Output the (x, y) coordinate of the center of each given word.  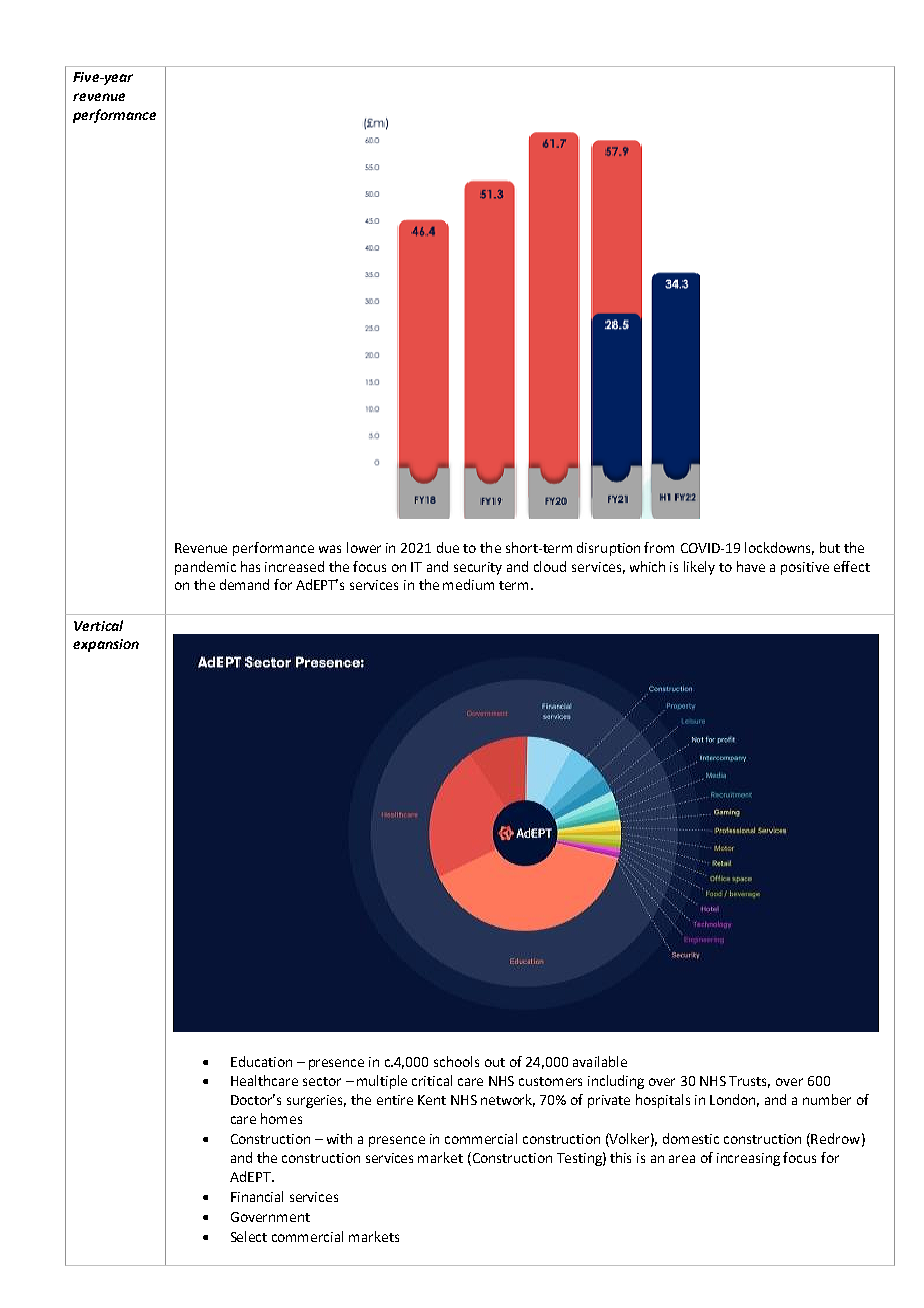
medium (468, 584)
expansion (106, 645)
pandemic (205, 568)
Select (249, 1236)
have (751, 566)
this (620, 1157)
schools (456, 1061)
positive (805, 568)
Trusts (749, 1082)
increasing (748, 1159)
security (478, 568)
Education (261, 1061)
